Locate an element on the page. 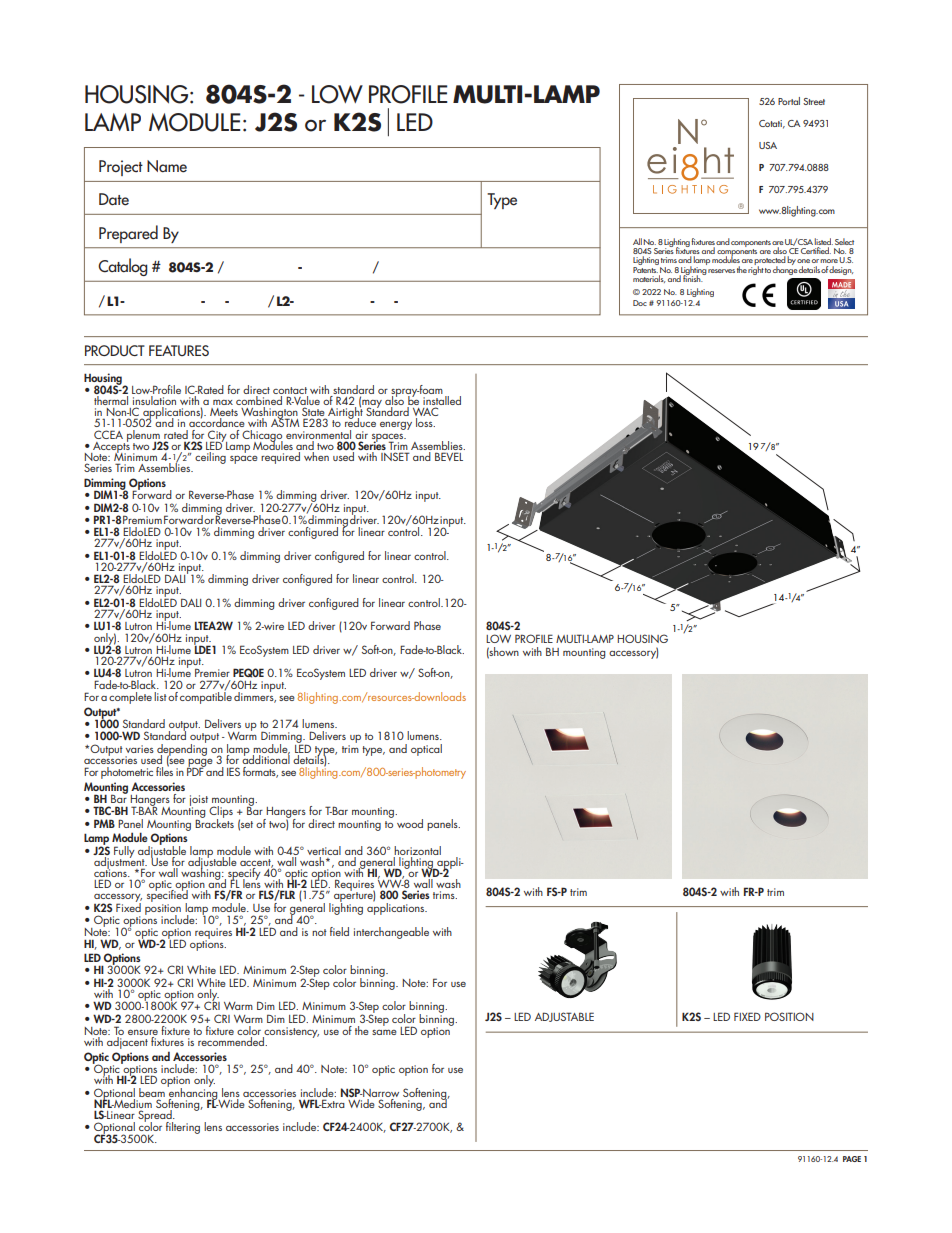  reserves is located at coordinates (721, 271).
